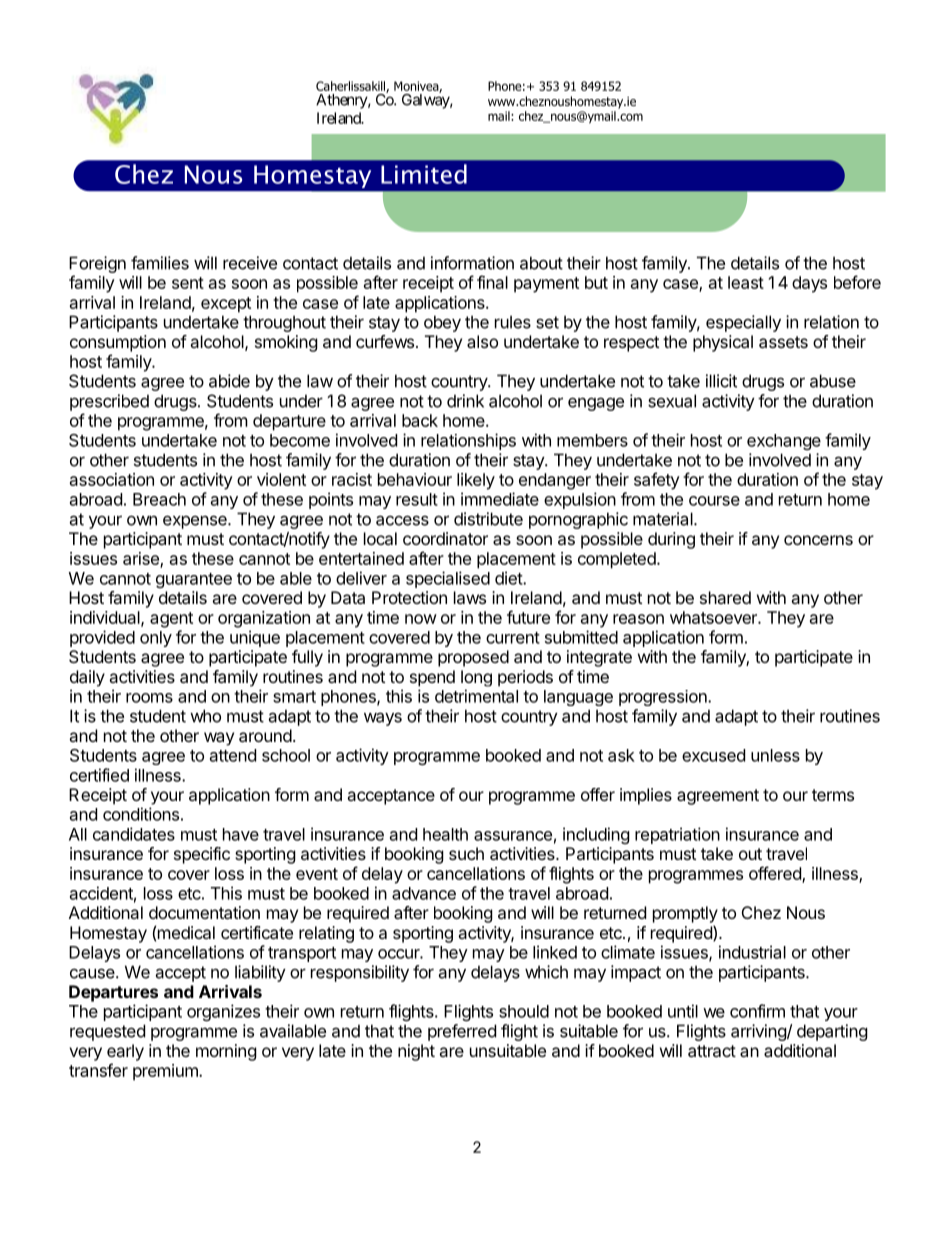  What do you see at coordinates (465, 401) in the page?
I see `drink` at bounding box center [465, 401].
